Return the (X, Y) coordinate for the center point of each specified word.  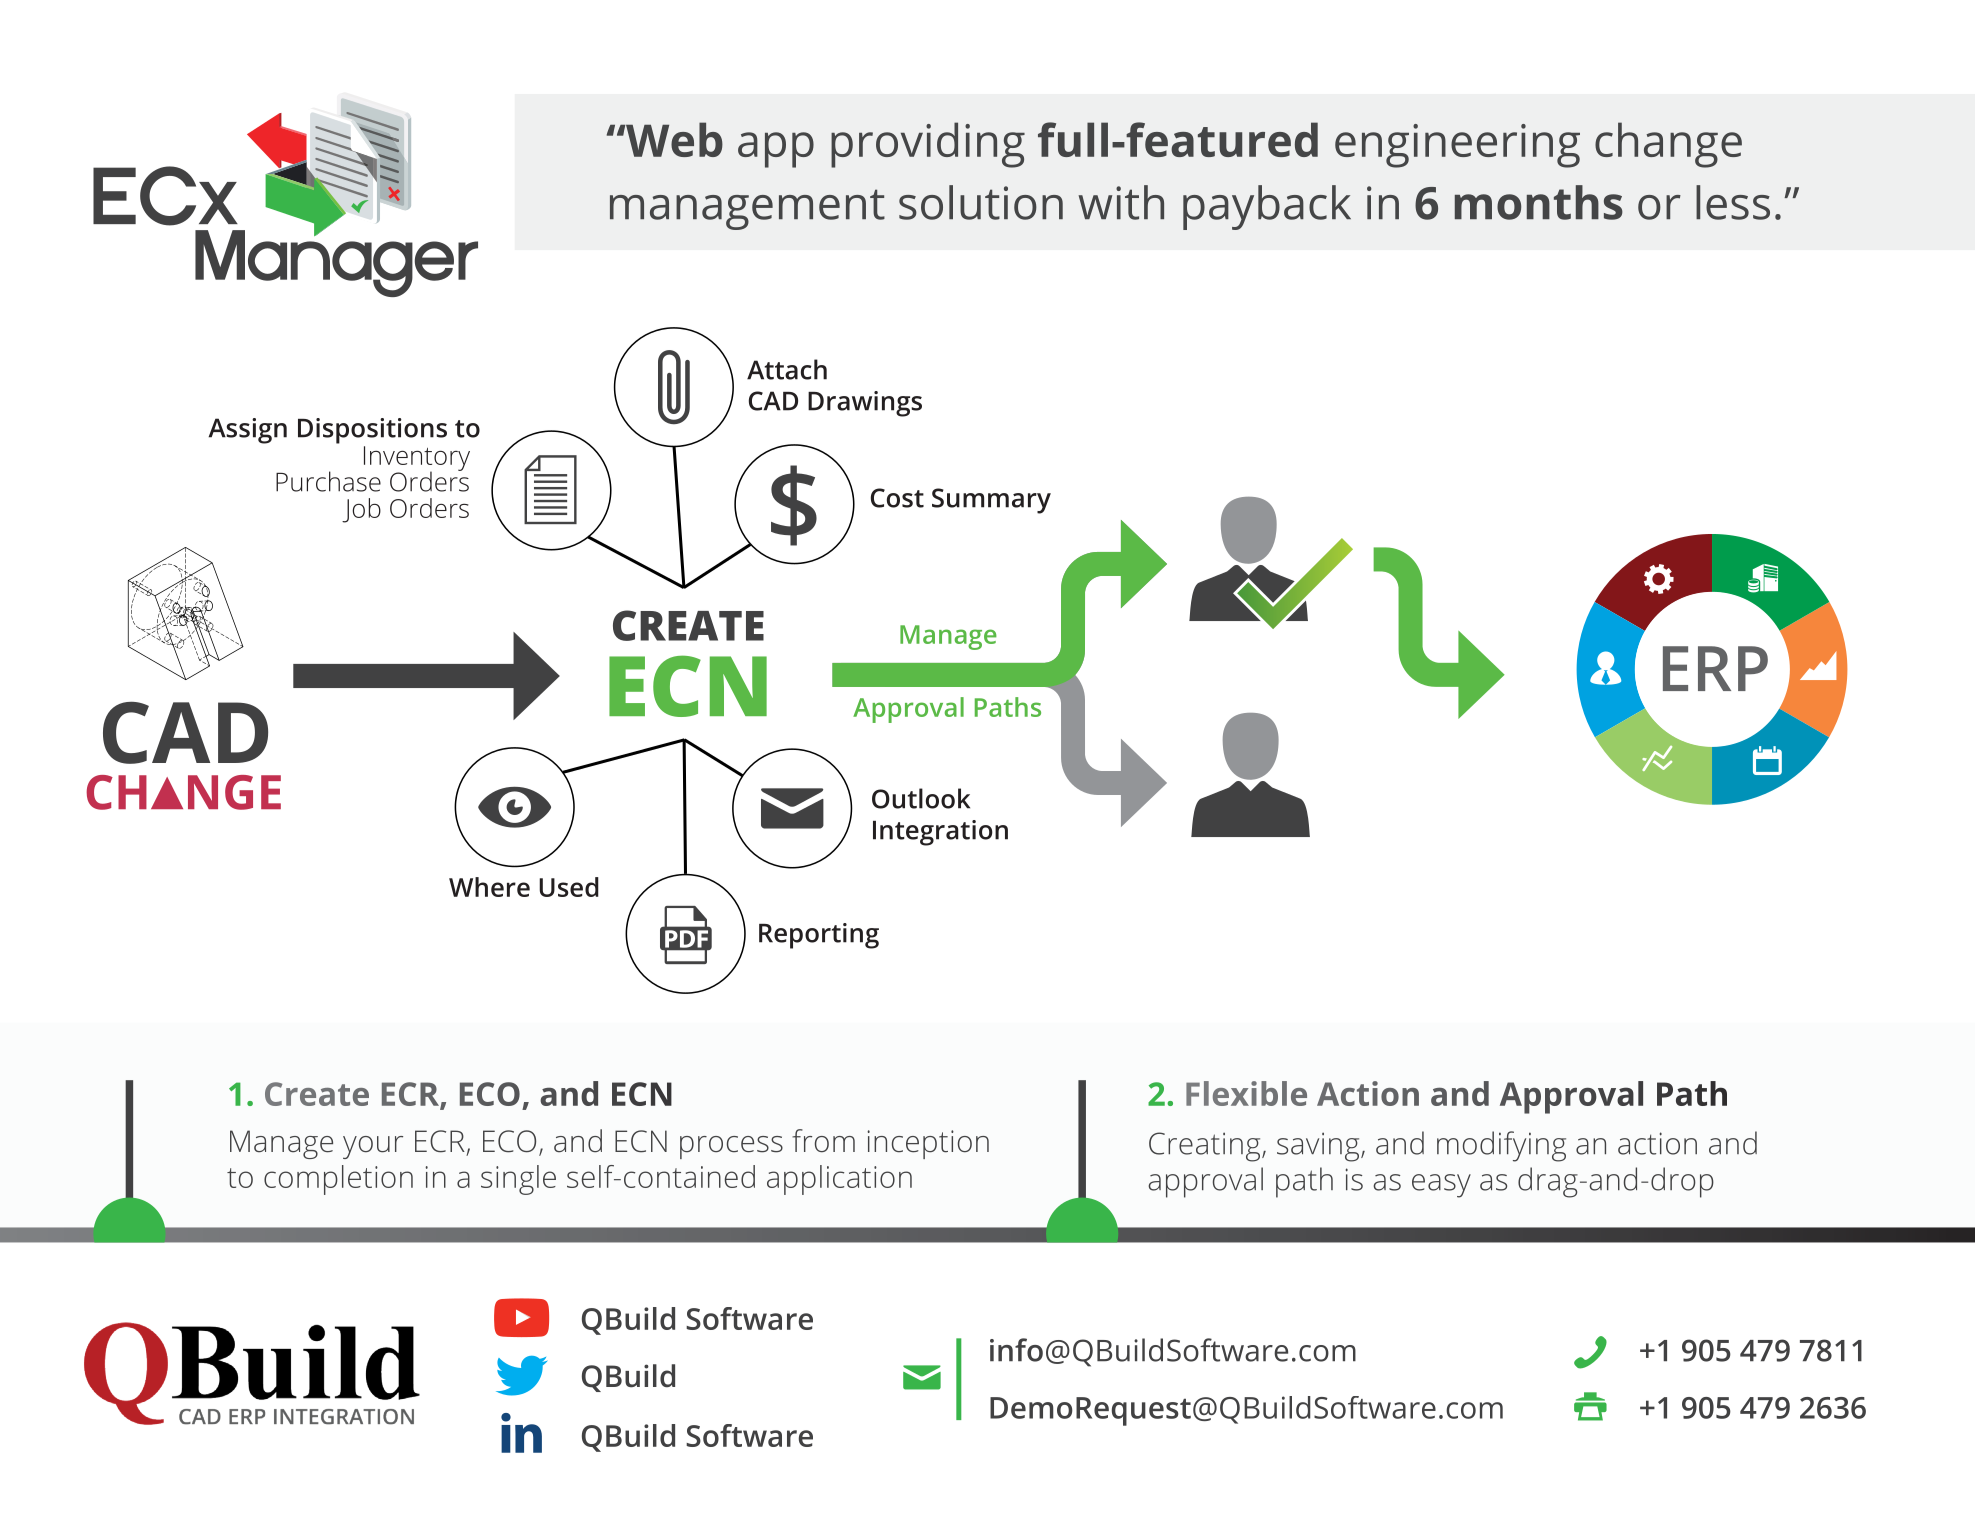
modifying (1501, 1146)
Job (361, 510)
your (373, 1147)
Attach (787, 369)
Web (673, 139)
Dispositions (372, 431)
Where (489, 887)
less (1733, 202)
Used (569, 887)
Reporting (819, 936)
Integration (940, 833)
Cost (897, 498)
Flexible (1246, 1093)
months (1539, 202)
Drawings (865, 404)
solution (981, 202)
